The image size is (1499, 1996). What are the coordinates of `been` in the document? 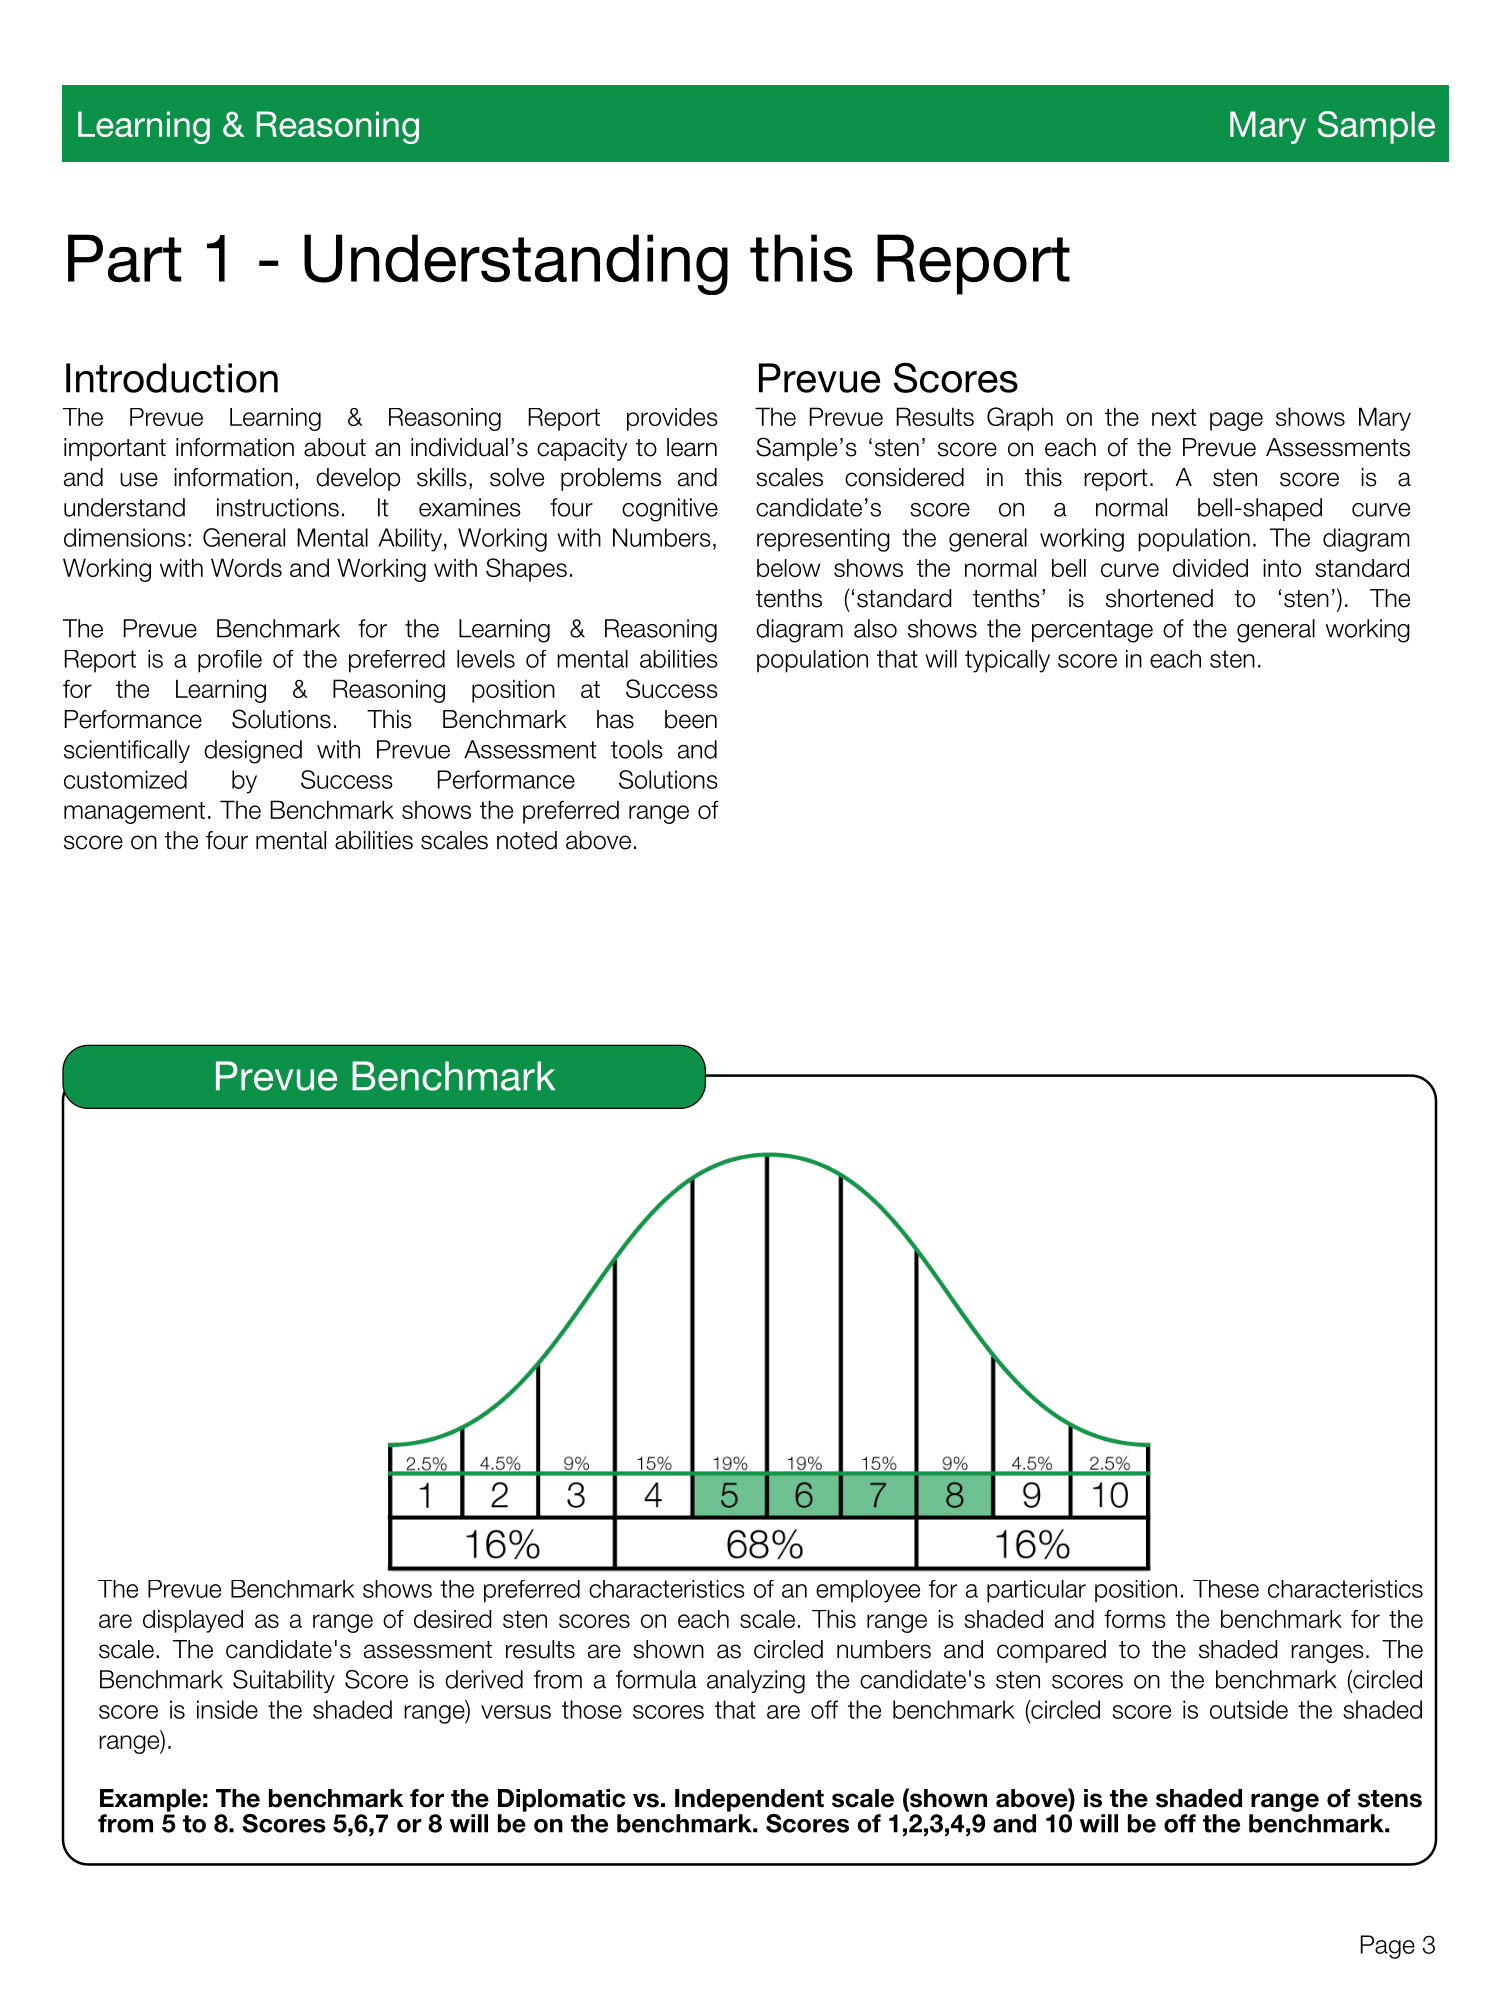 It's located at (691, 719).
